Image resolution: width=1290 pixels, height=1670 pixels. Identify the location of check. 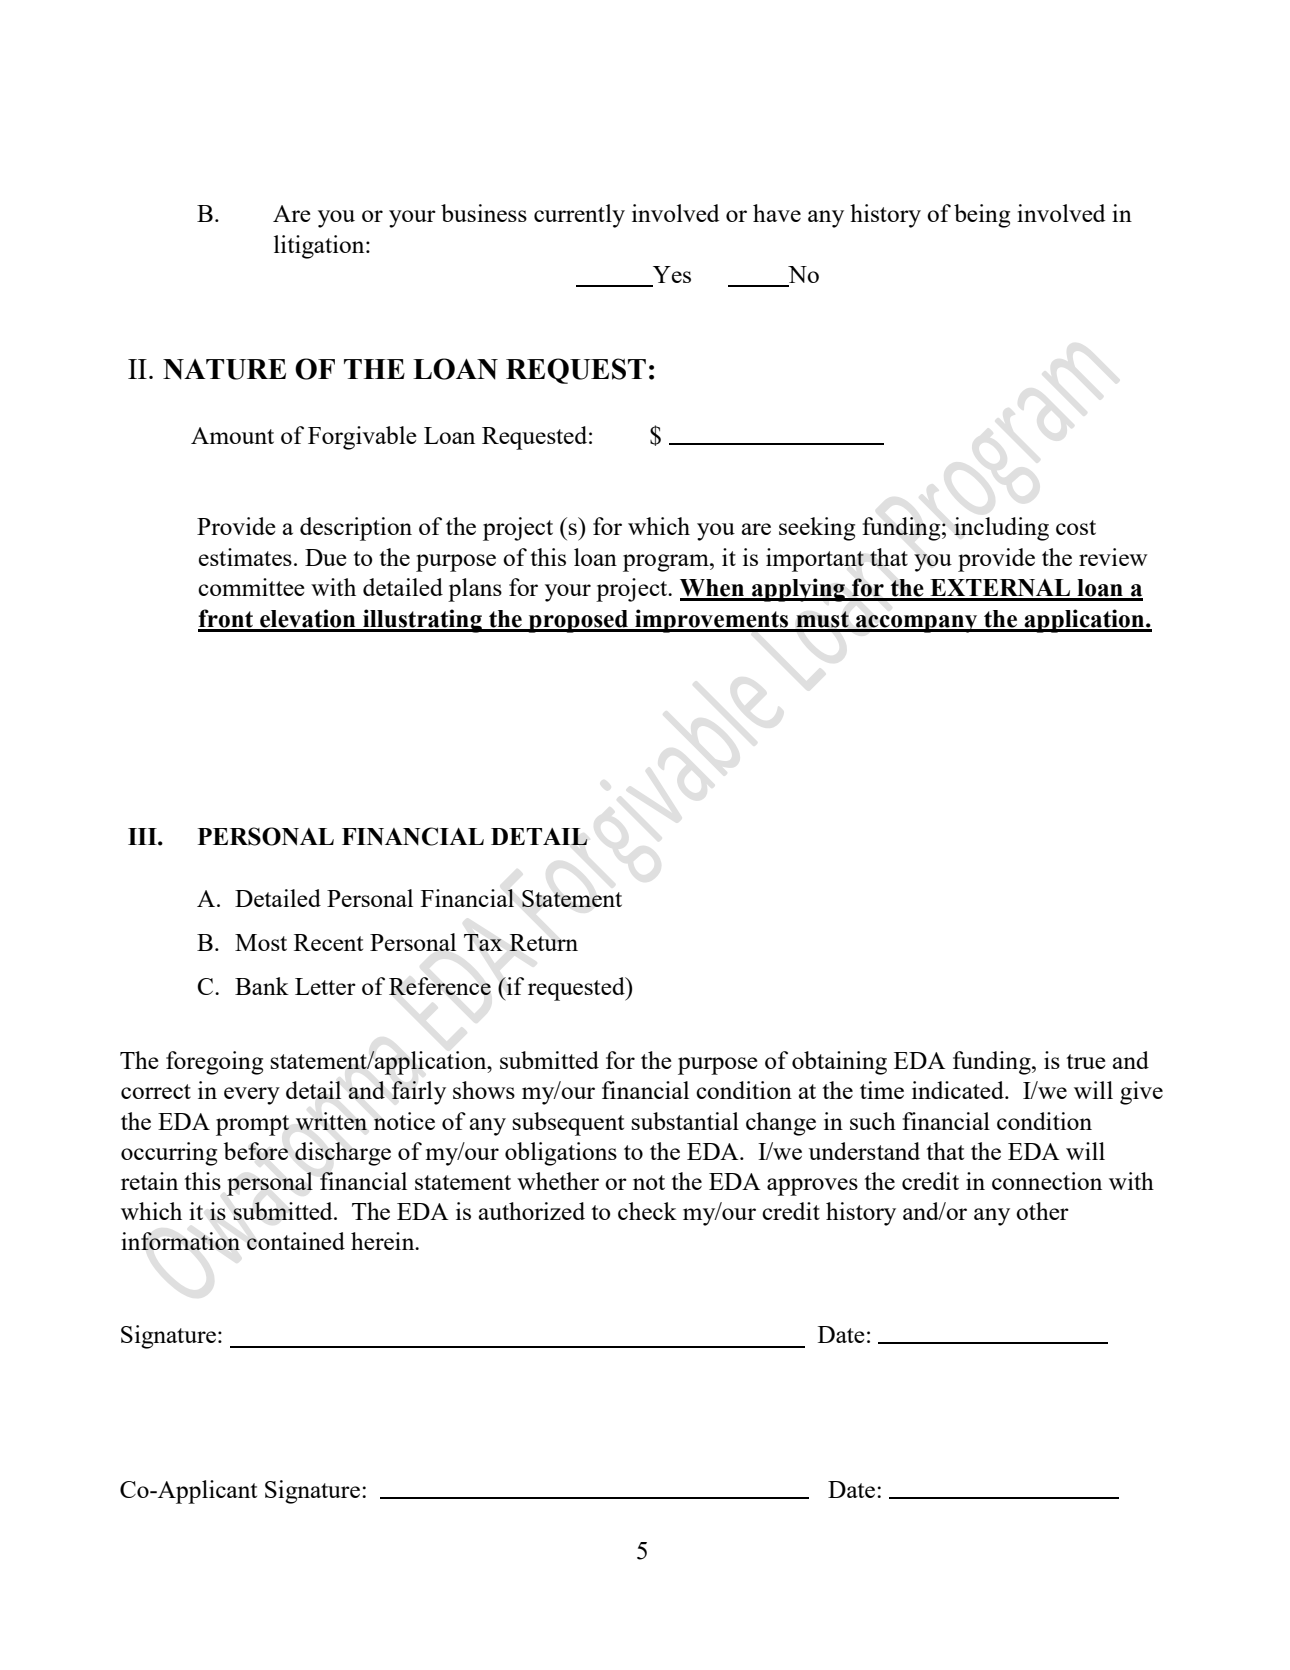
(647, 1211).
